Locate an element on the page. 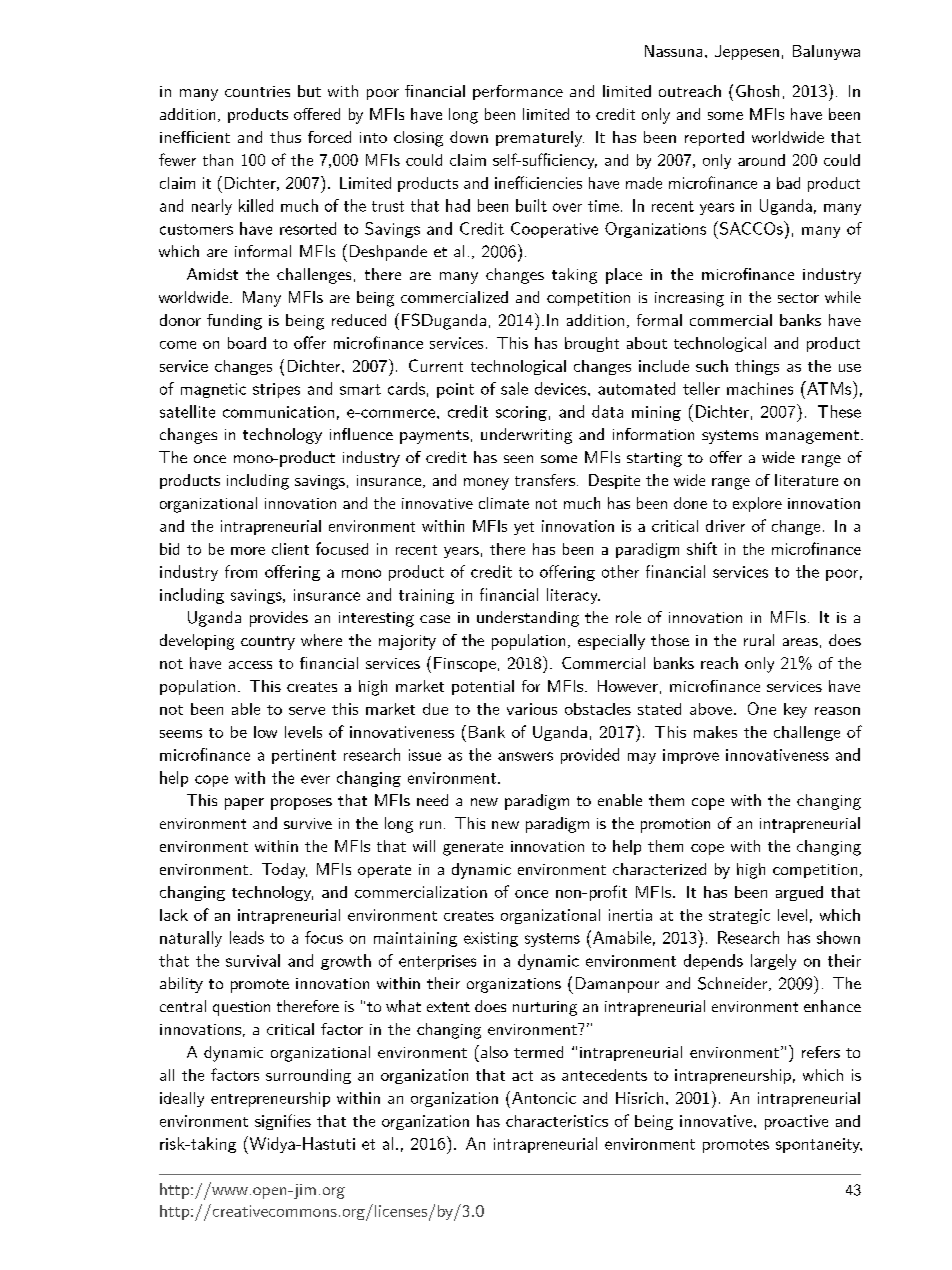  Today is located at coordinates (284, 871).
